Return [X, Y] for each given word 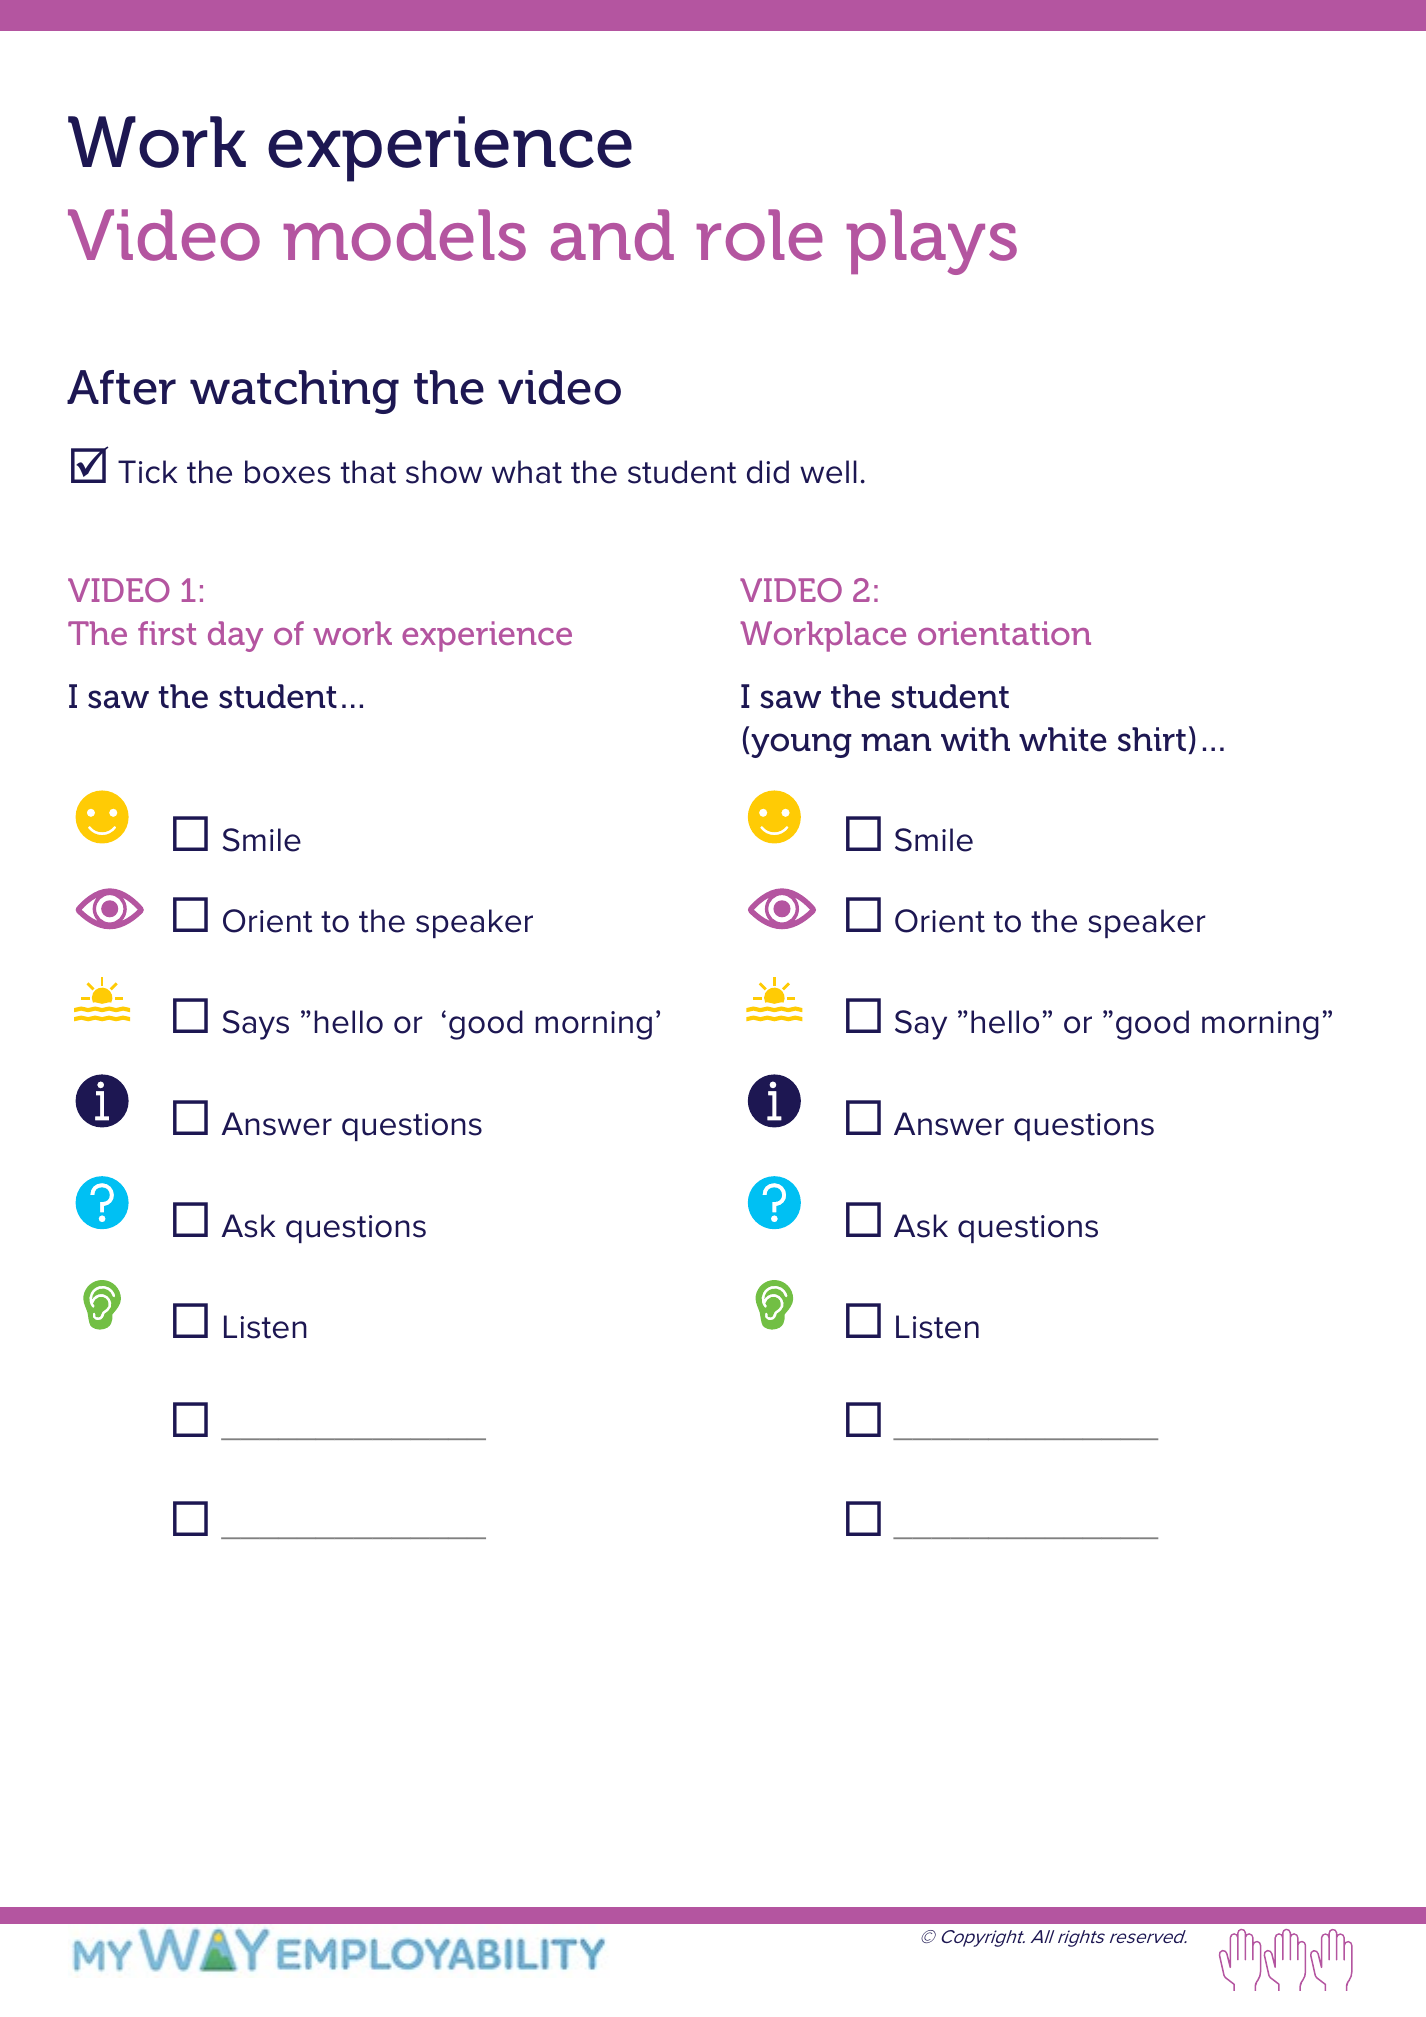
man [896, 742]
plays [932, 242]
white [1063, 739]
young [800, 745]
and [612, 235]
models [405, 235]
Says [256, 1025]
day [235, 636]
